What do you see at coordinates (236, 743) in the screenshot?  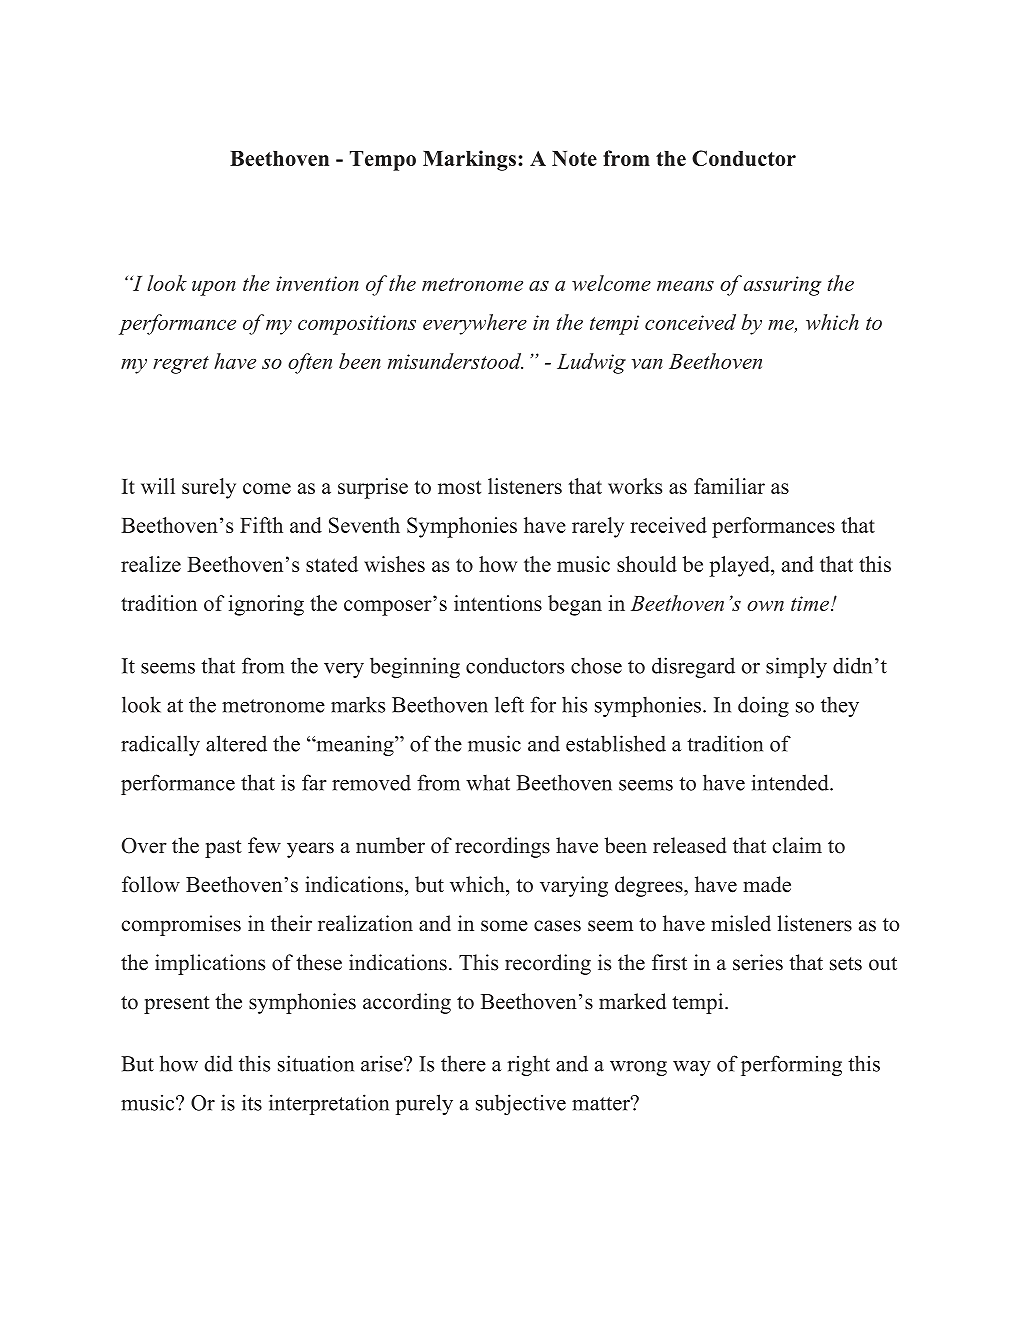 I see `altered` at bounding box center [236, 743].
